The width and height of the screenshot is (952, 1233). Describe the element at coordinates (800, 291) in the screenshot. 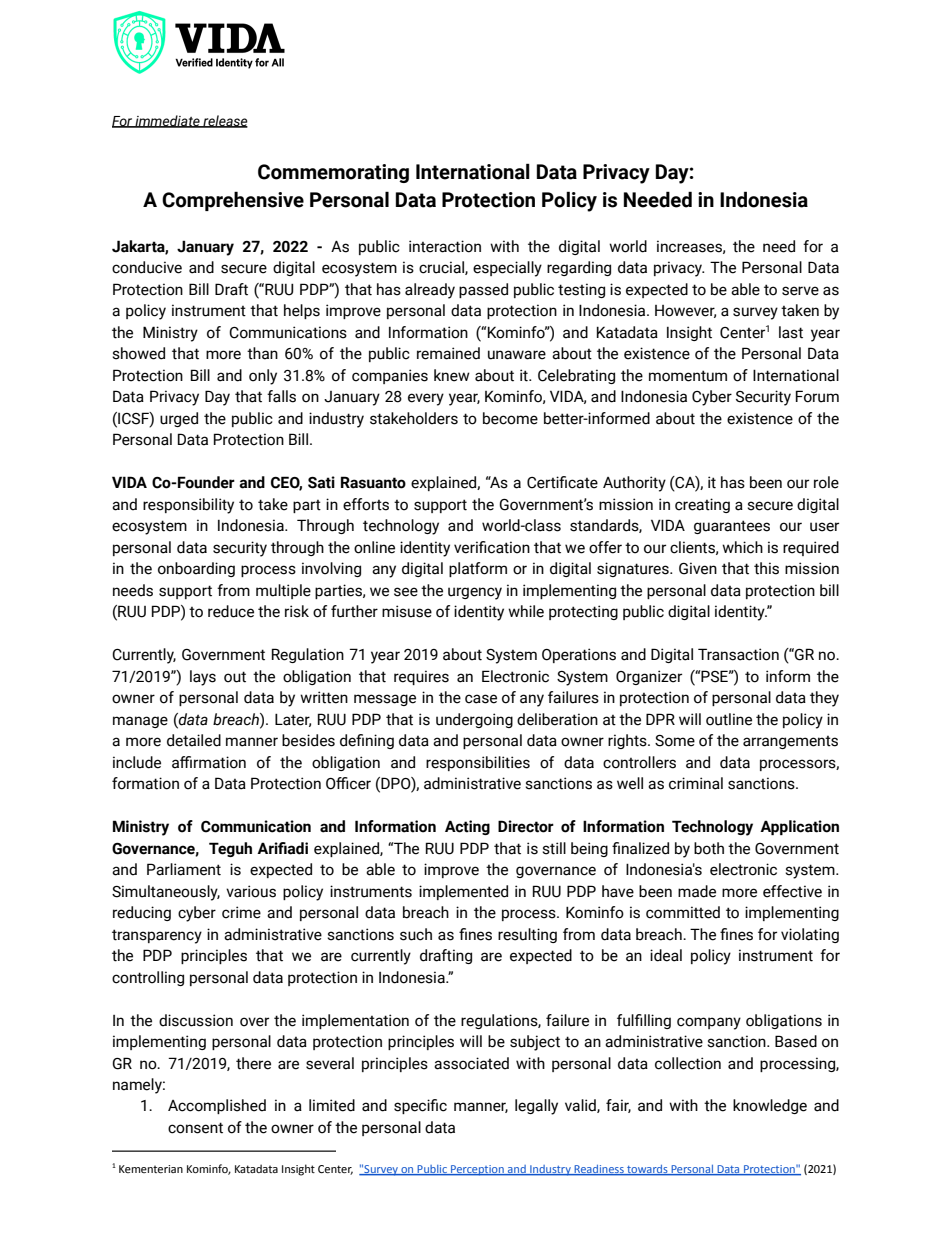

I see `serve` at that location.
